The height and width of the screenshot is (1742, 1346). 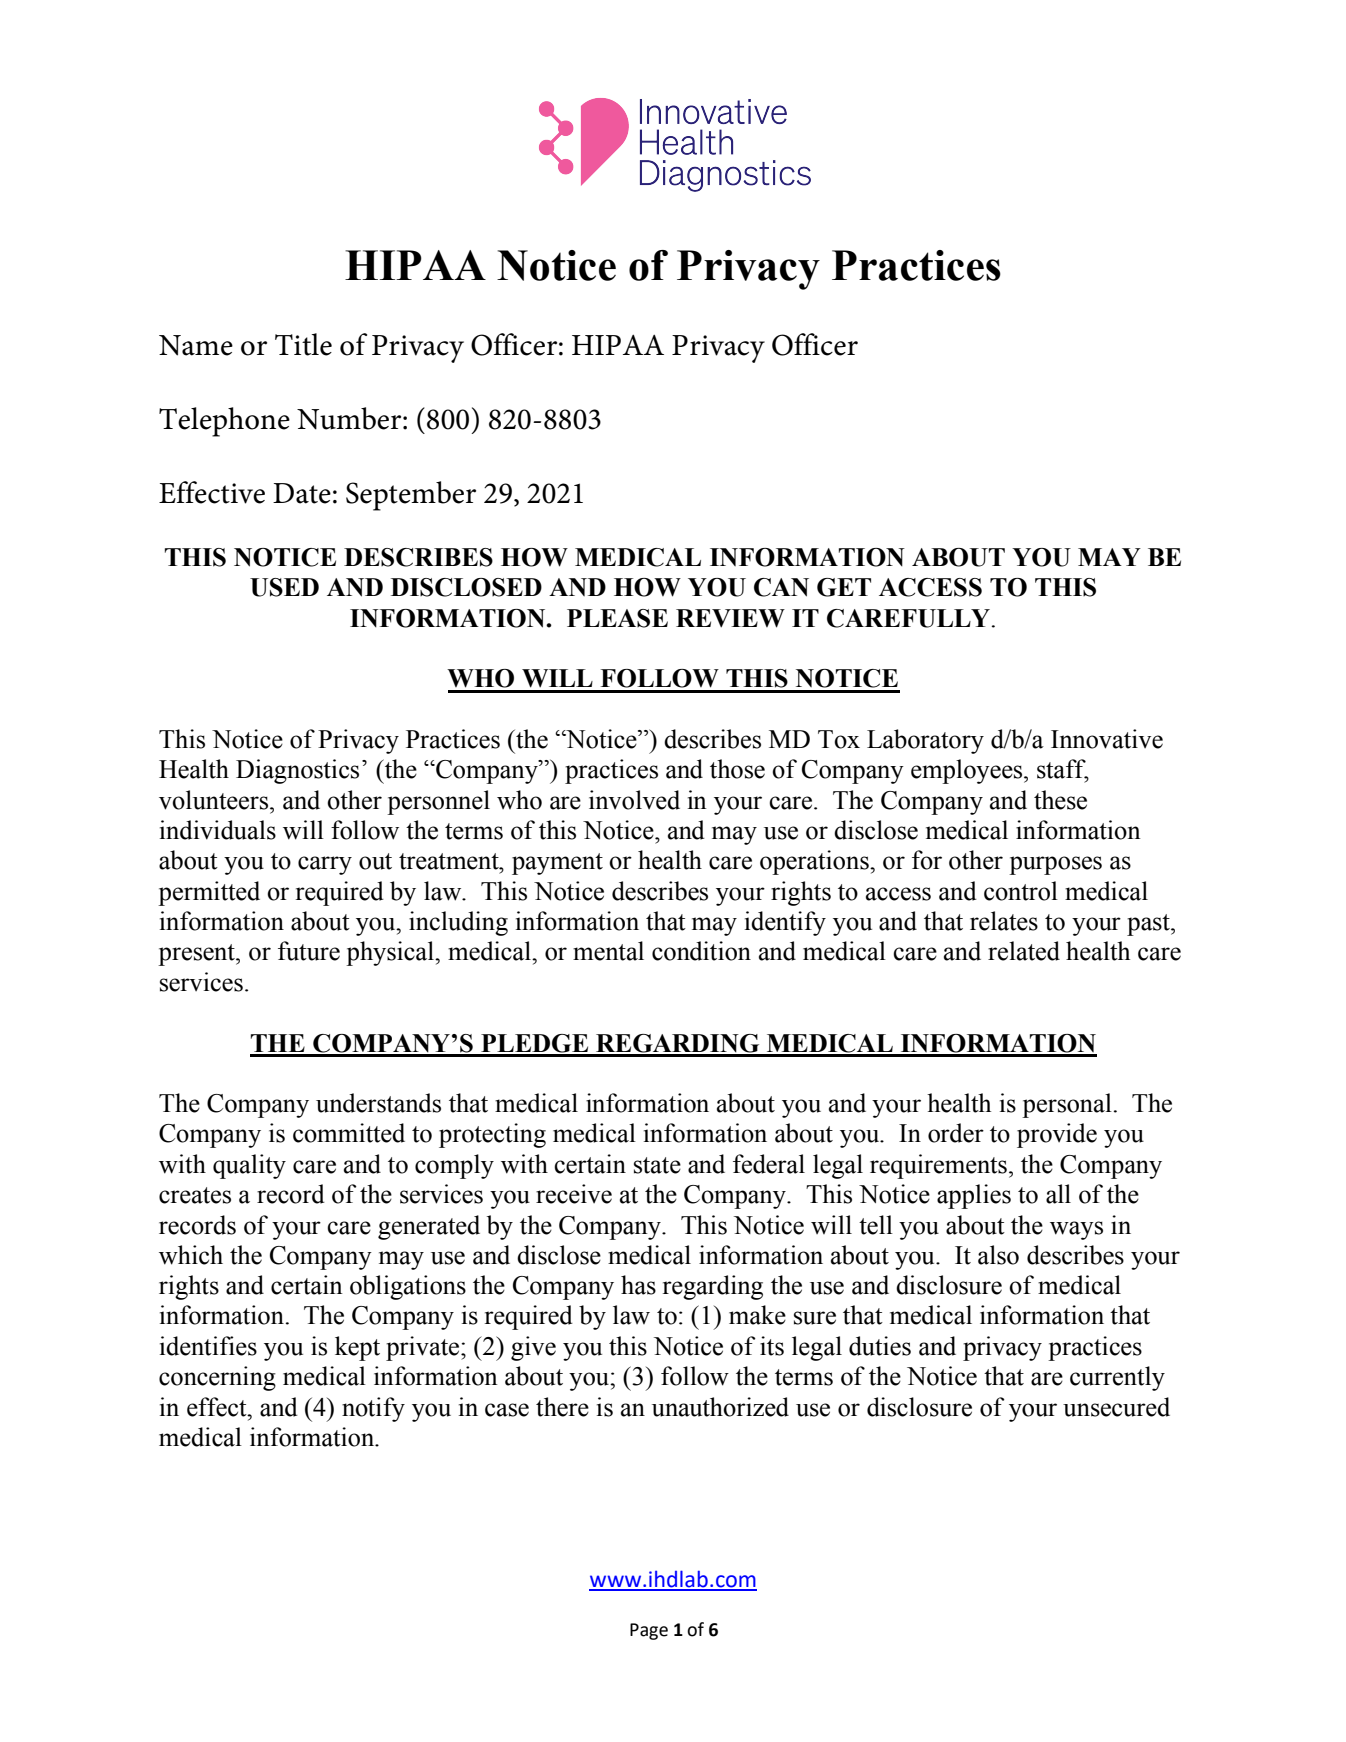 I want to click on Page, so click(x=649, y=1631).
